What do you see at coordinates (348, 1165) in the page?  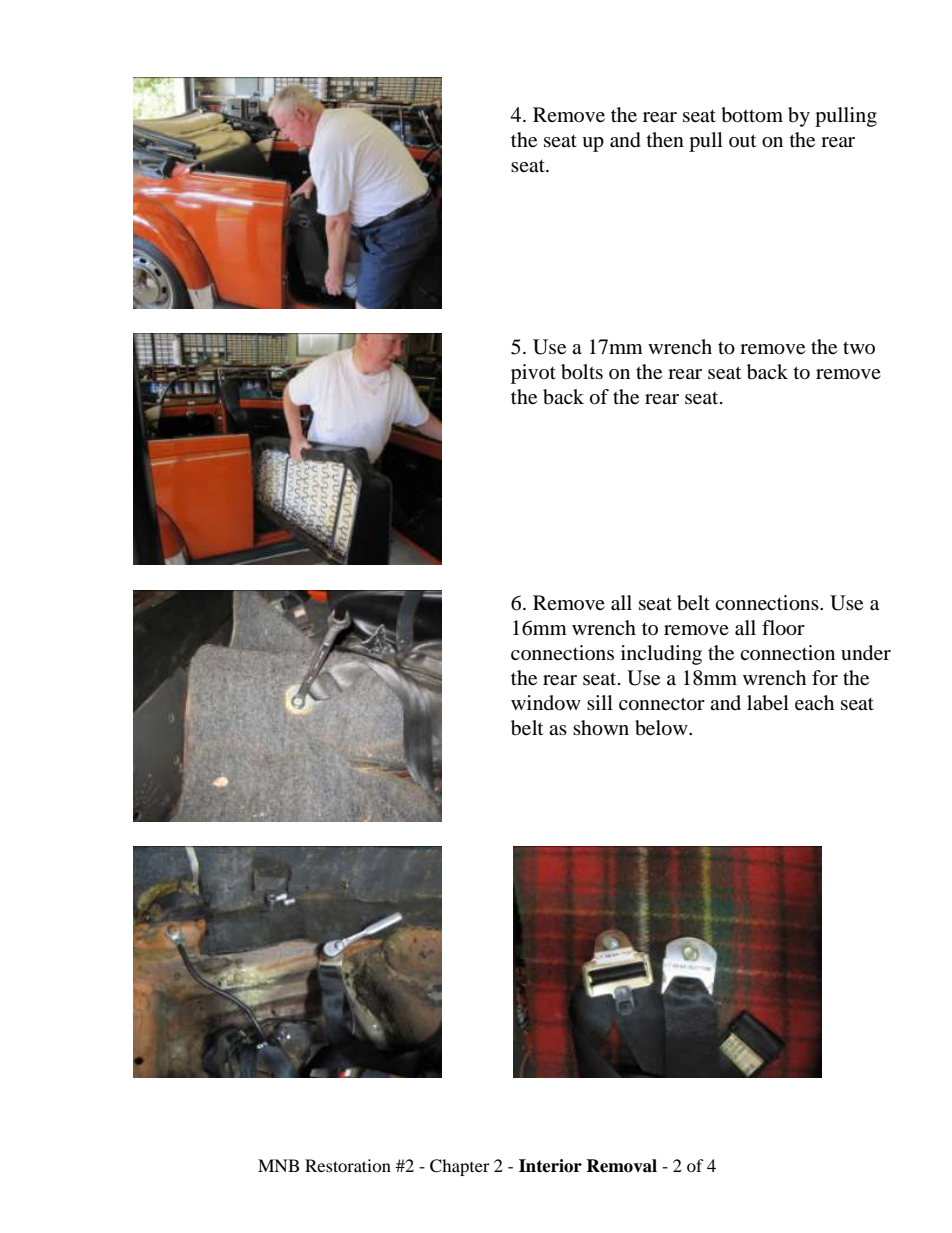 I see `Restoration` at bounding box center [348, 1165].
